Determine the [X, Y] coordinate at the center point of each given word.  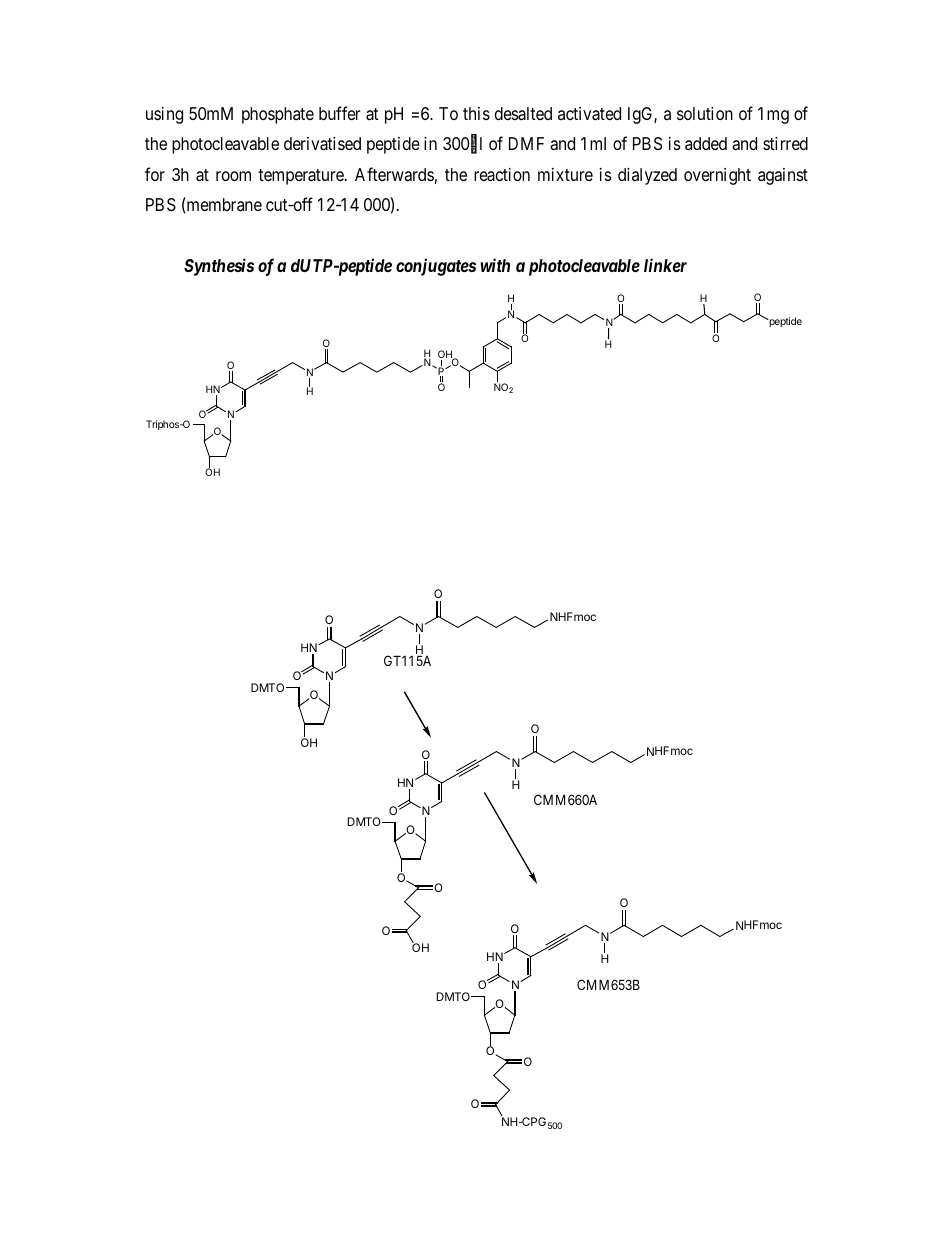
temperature [302, 177]
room [233, 176]
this [476, 113]
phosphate [278, 115]
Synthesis [219, 267]
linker [665, 265]
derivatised [322, 144]
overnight [717, 176]
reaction [502, 175]
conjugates [436, 267]
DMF [526, 143]
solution [705, 113]
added [706, 143]
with [495, 265]
